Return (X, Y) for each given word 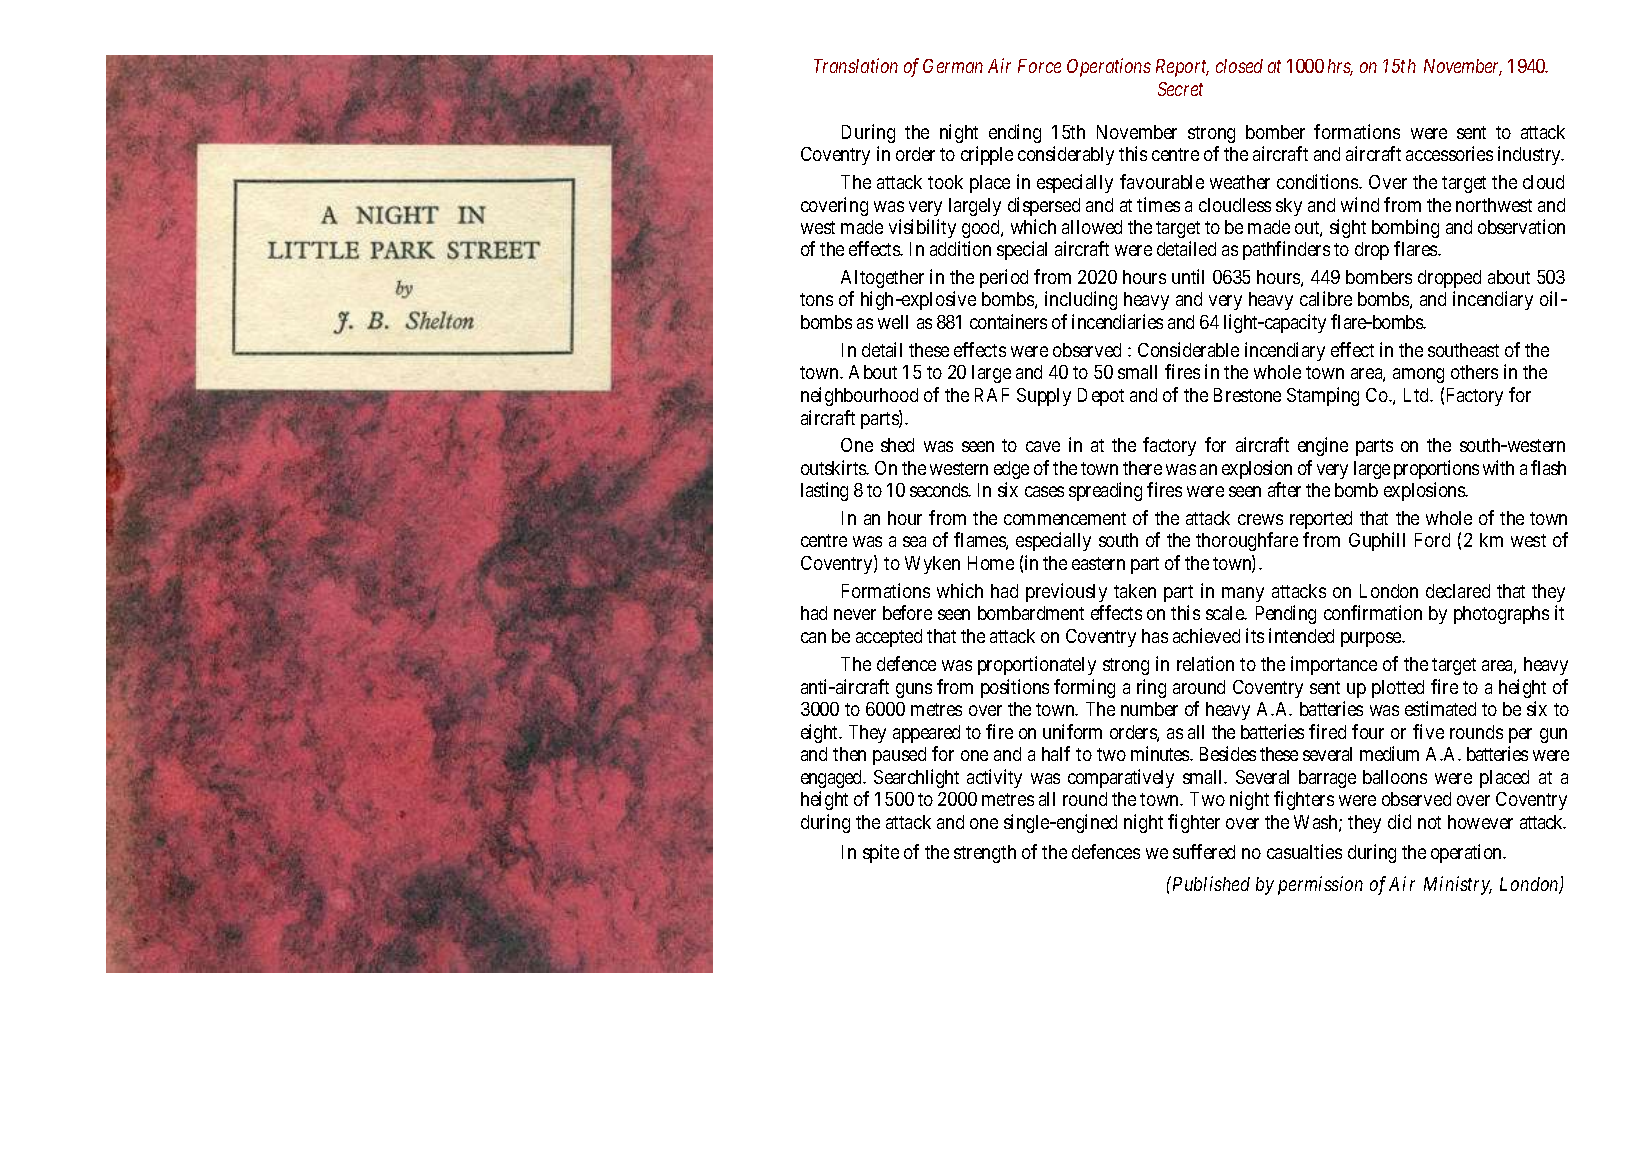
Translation (856, 65)
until (1188, 276)
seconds (940, 490)
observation (1521, 226)
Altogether (882, 279)
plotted (1398, 689)
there (1142, 468)
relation (1205, 663)
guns (914, 690)
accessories (1449, 153)
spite (881, 853)
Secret (1180, 89)
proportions (1436, 469)
